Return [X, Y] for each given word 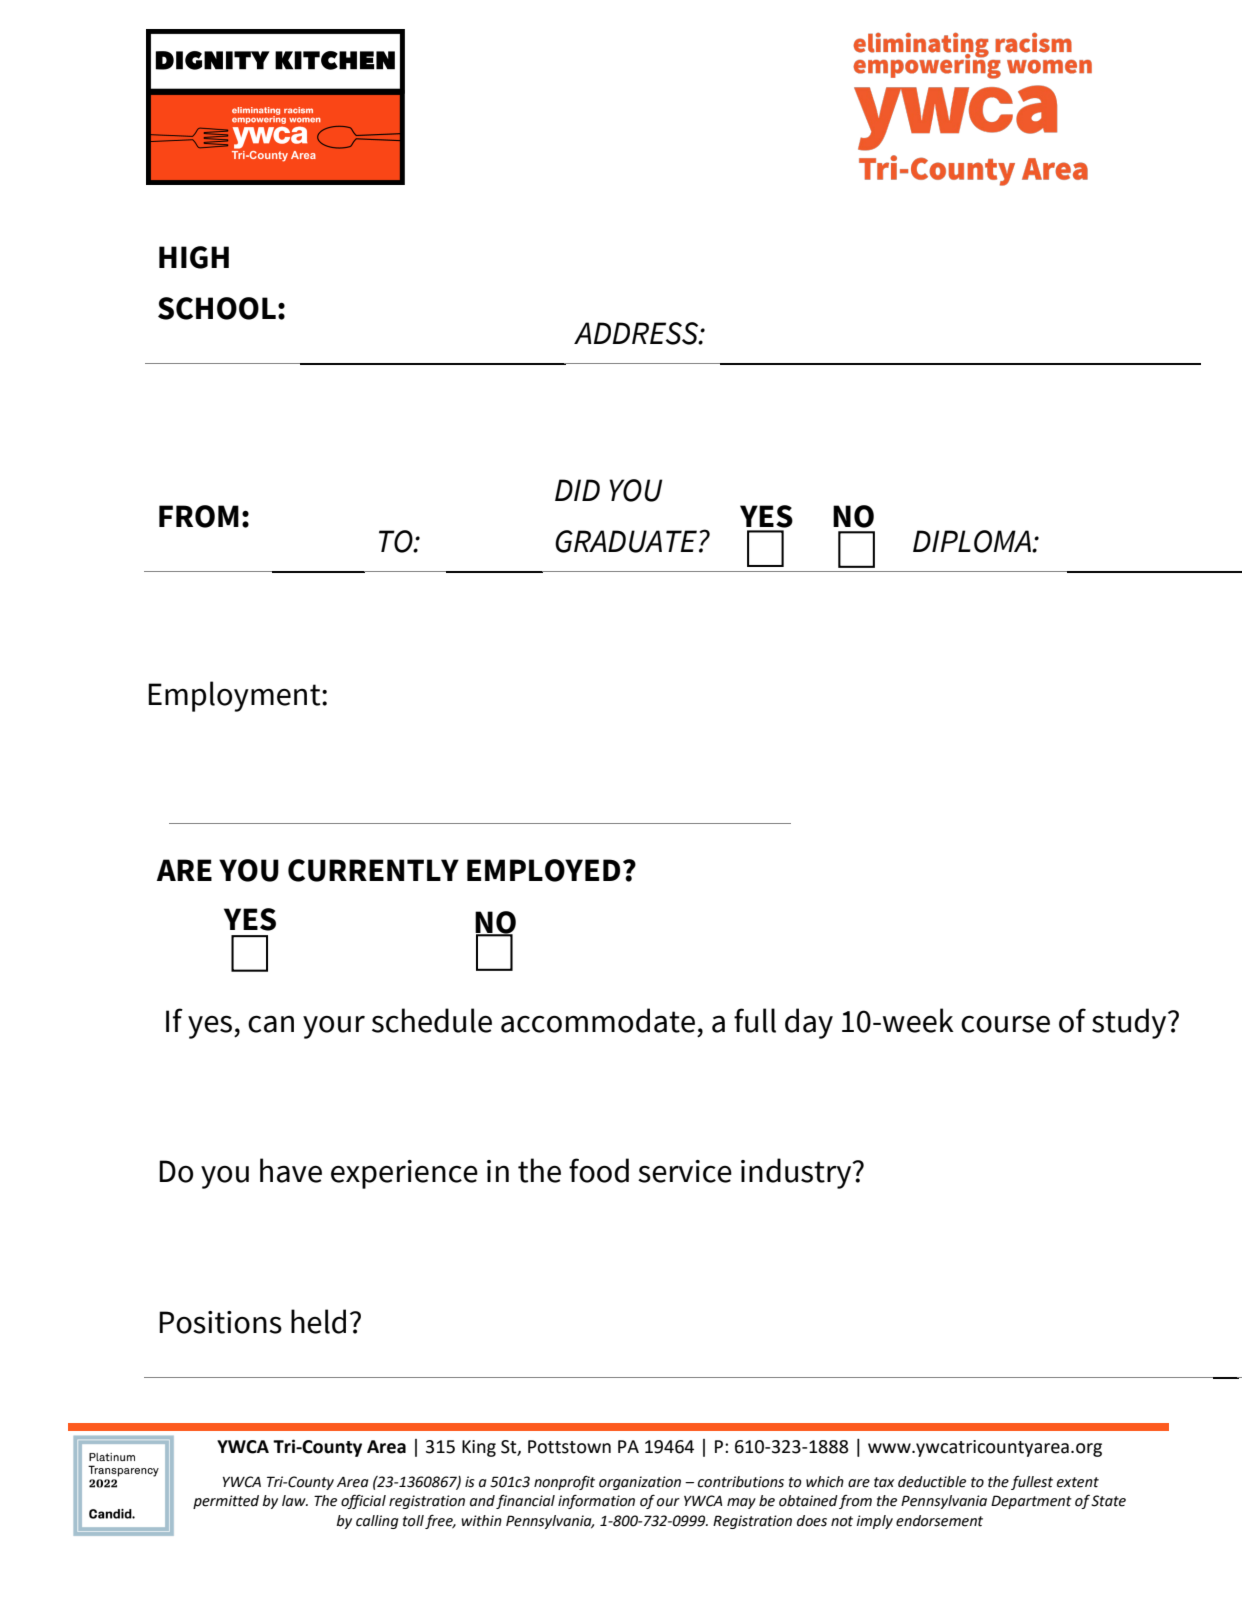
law [295, 1501]
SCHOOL [217, 308]
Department [1031, 1502]
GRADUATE [626, 541]
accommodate [598, 1020]
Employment [235, 696]
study [1130, 1023]
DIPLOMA [973, 541]
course [1005, 1024]
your [334, 1027]
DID [577, 490]
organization [640, 1483]
